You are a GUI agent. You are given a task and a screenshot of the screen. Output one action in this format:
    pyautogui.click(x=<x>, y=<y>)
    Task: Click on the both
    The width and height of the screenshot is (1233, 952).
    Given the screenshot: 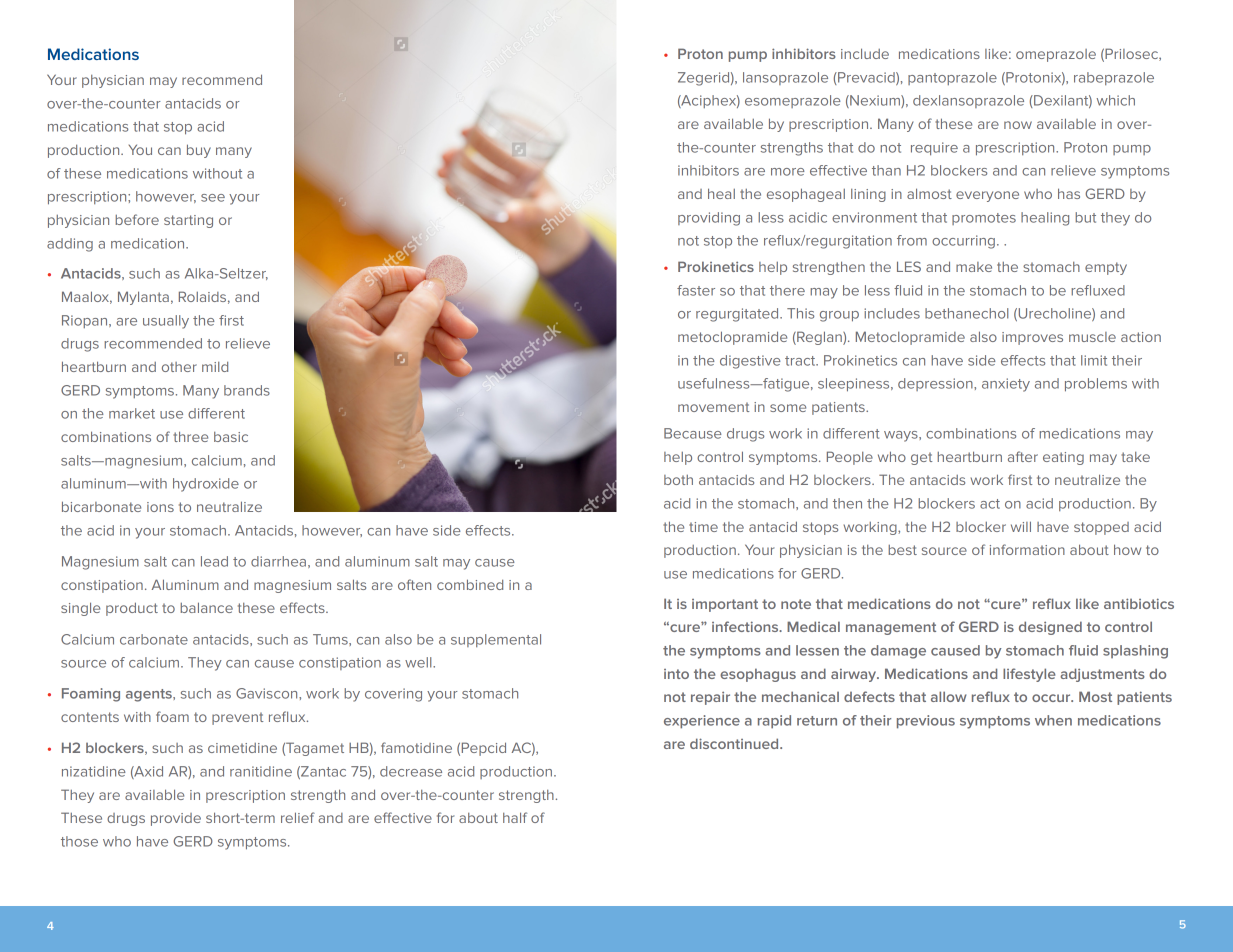 What is the action you would take?
    pyautogui.click(x=678, y=480)
